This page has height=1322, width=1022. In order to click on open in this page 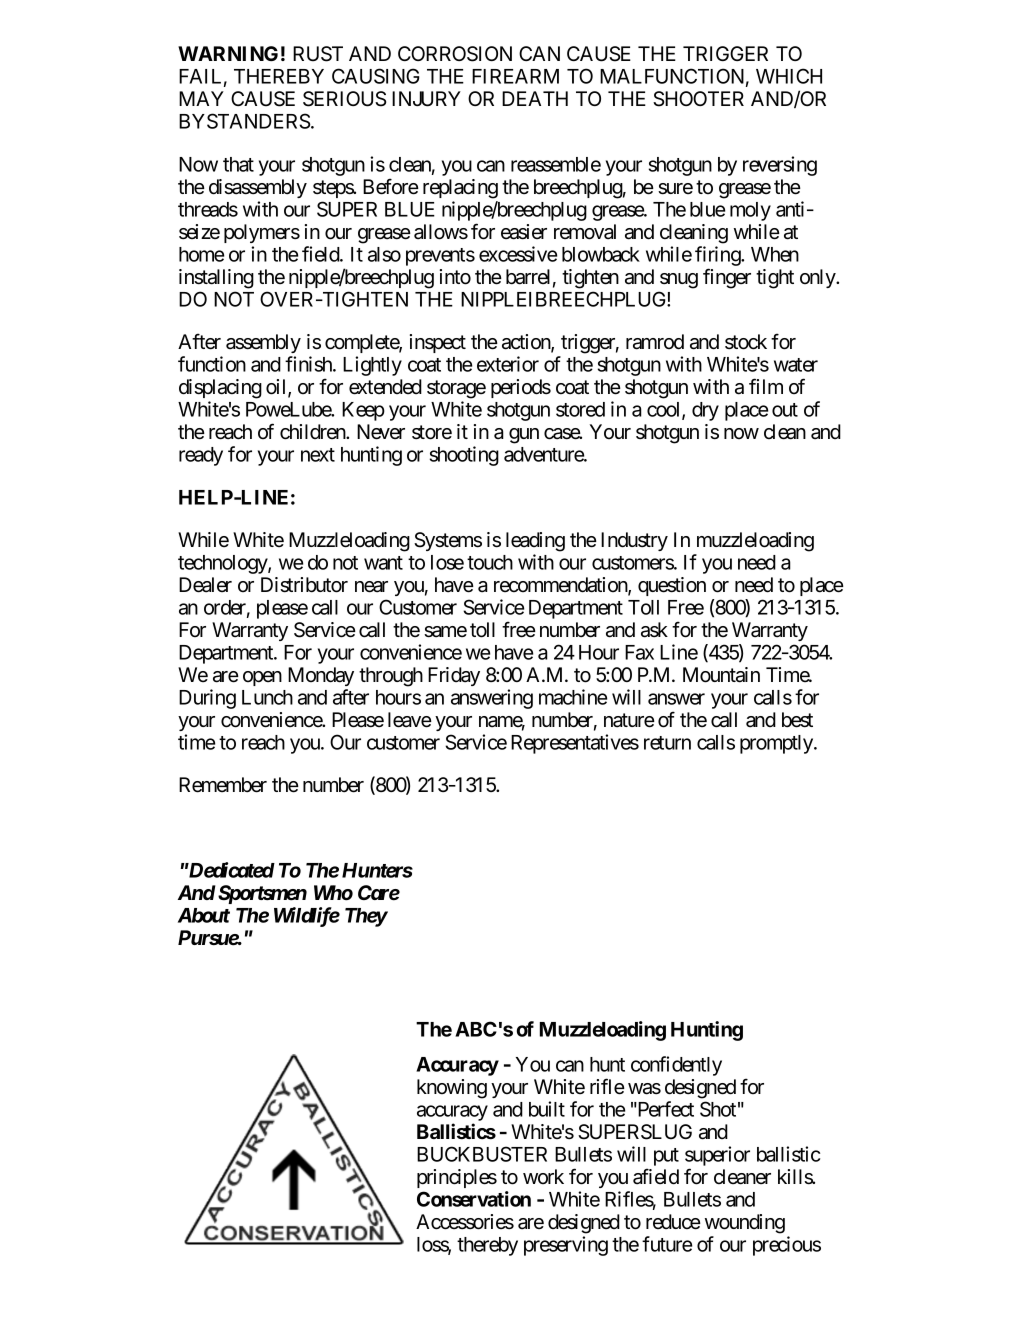, I will do `click(262, 678)`.
